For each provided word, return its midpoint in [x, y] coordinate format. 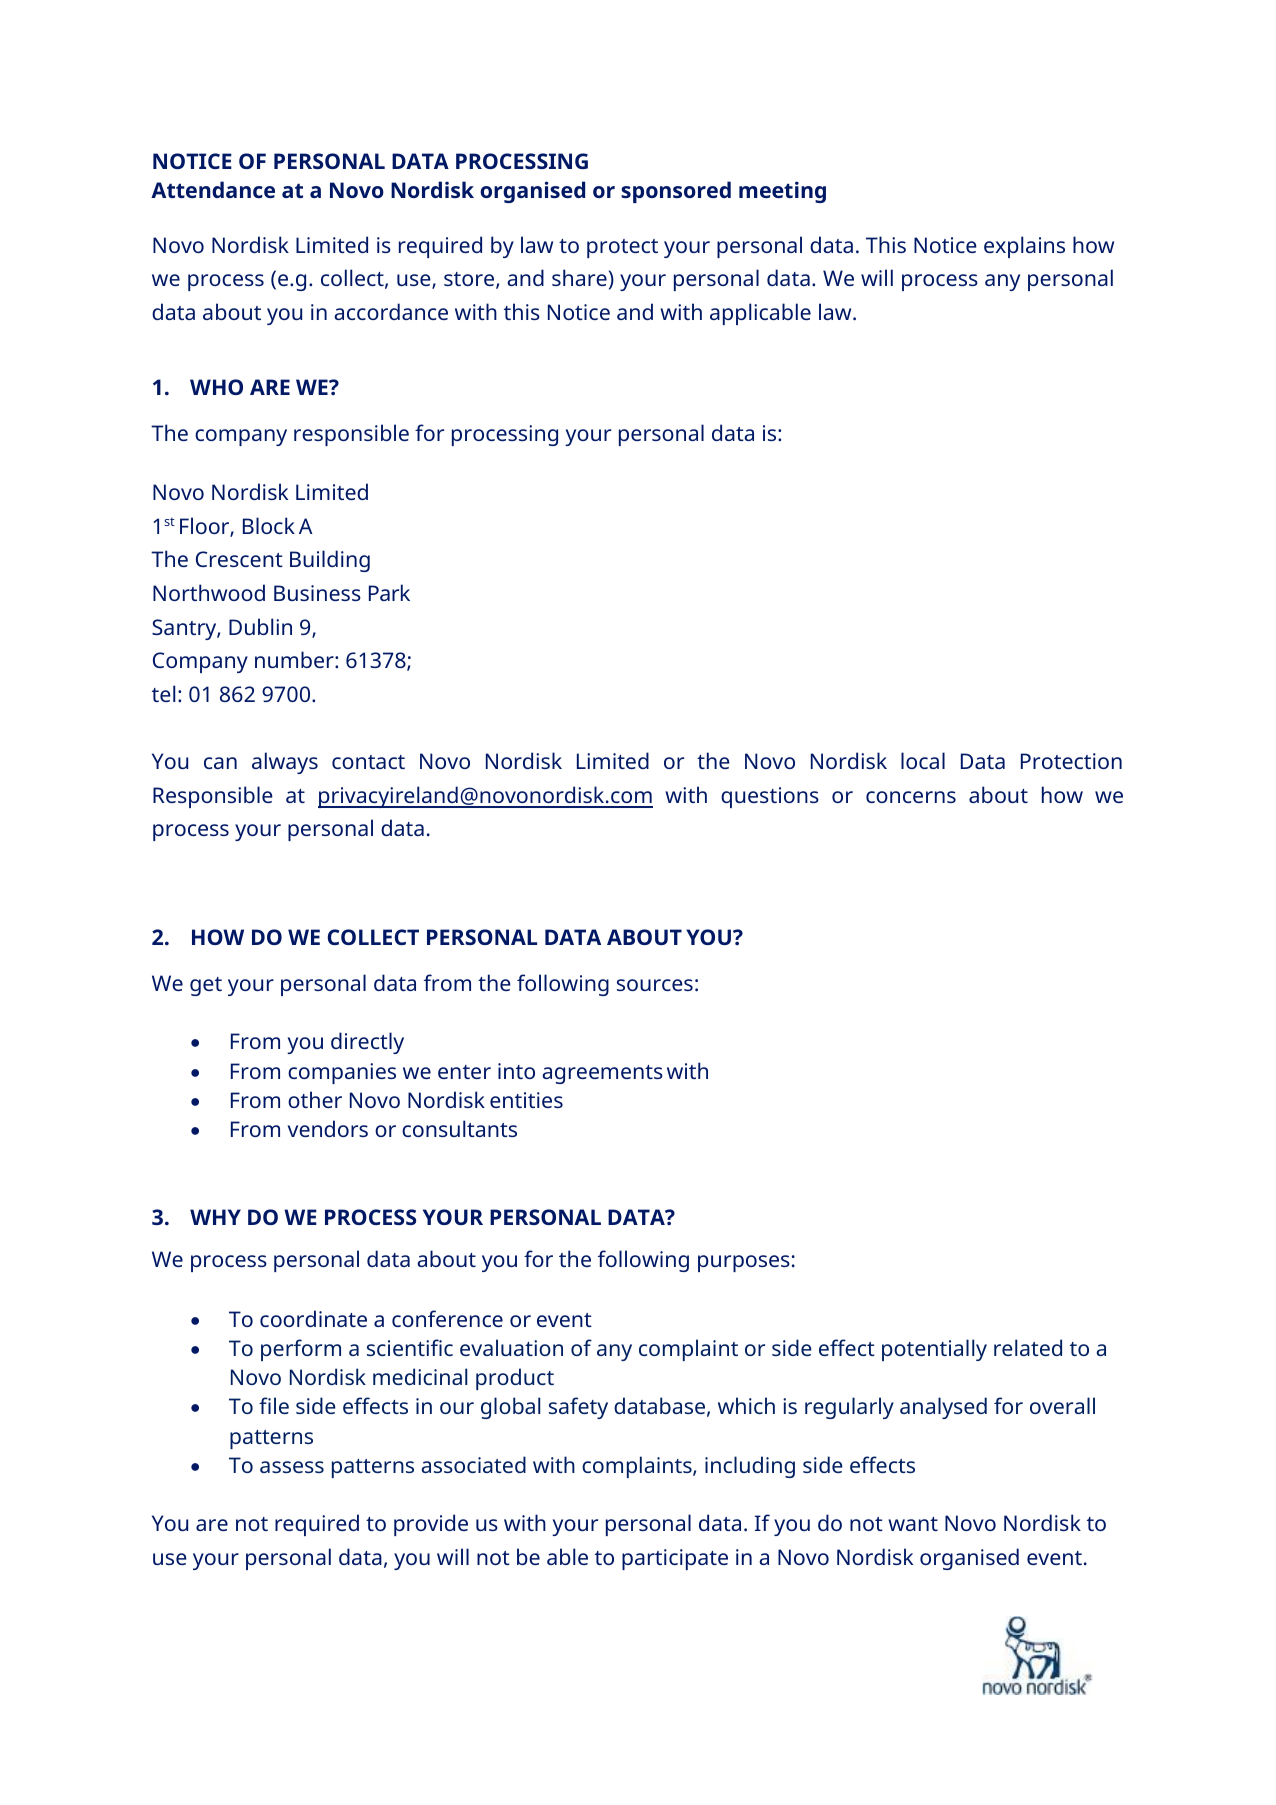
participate [675, 1559]
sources [655, 985]
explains [1024, 247]
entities [526, 1100]
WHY [215, 1217]
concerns [911, 797]
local [923, 760]
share [579, 277]
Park [389, 592]
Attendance [213, 189]
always [285, 763]
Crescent [239, 559]
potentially [934, 1350]
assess [292, 1467]
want [913, 1524]
